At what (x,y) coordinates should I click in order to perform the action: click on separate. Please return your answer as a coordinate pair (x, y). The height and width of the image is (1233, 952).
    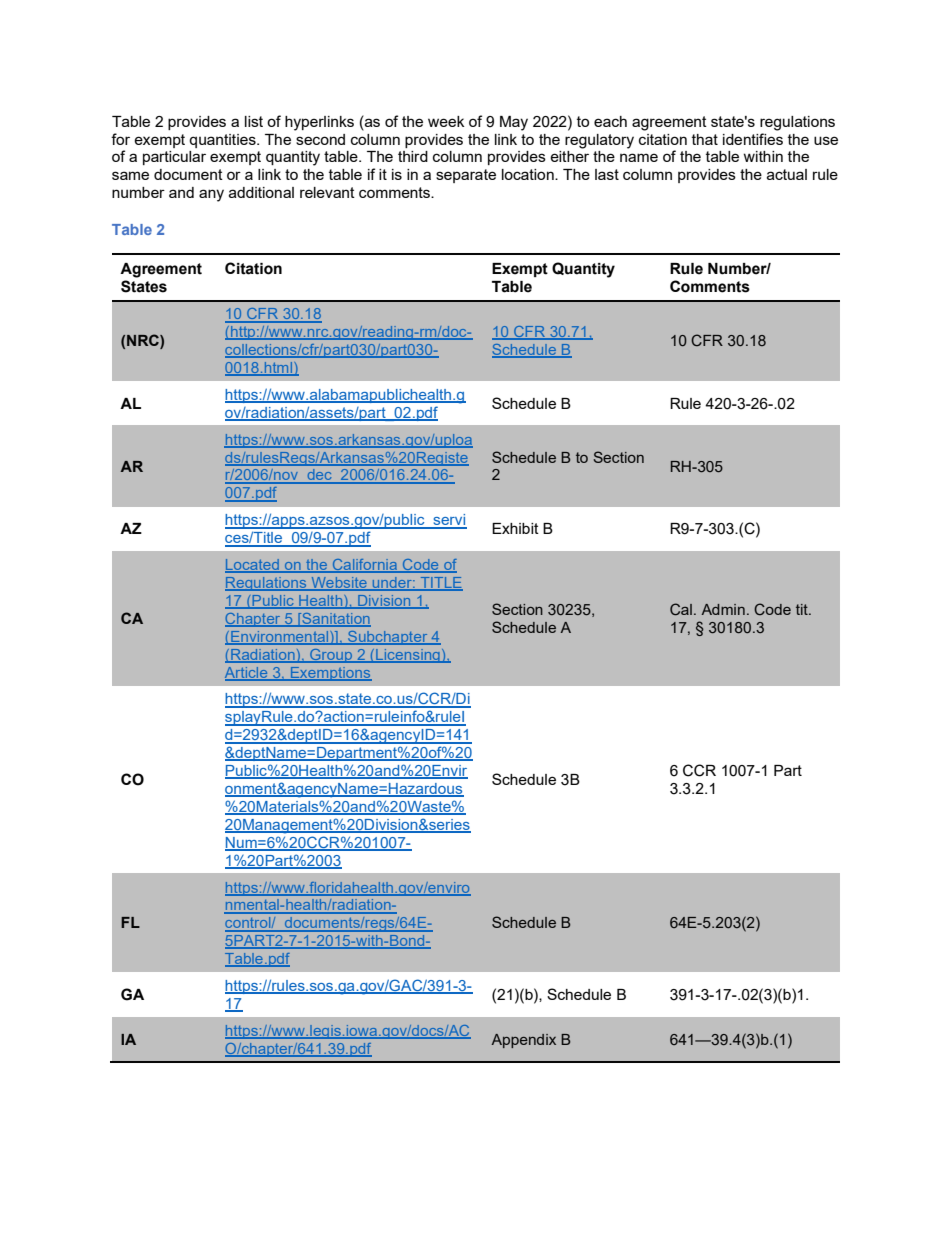
    Looking at the image, I should click on (466, 176).
